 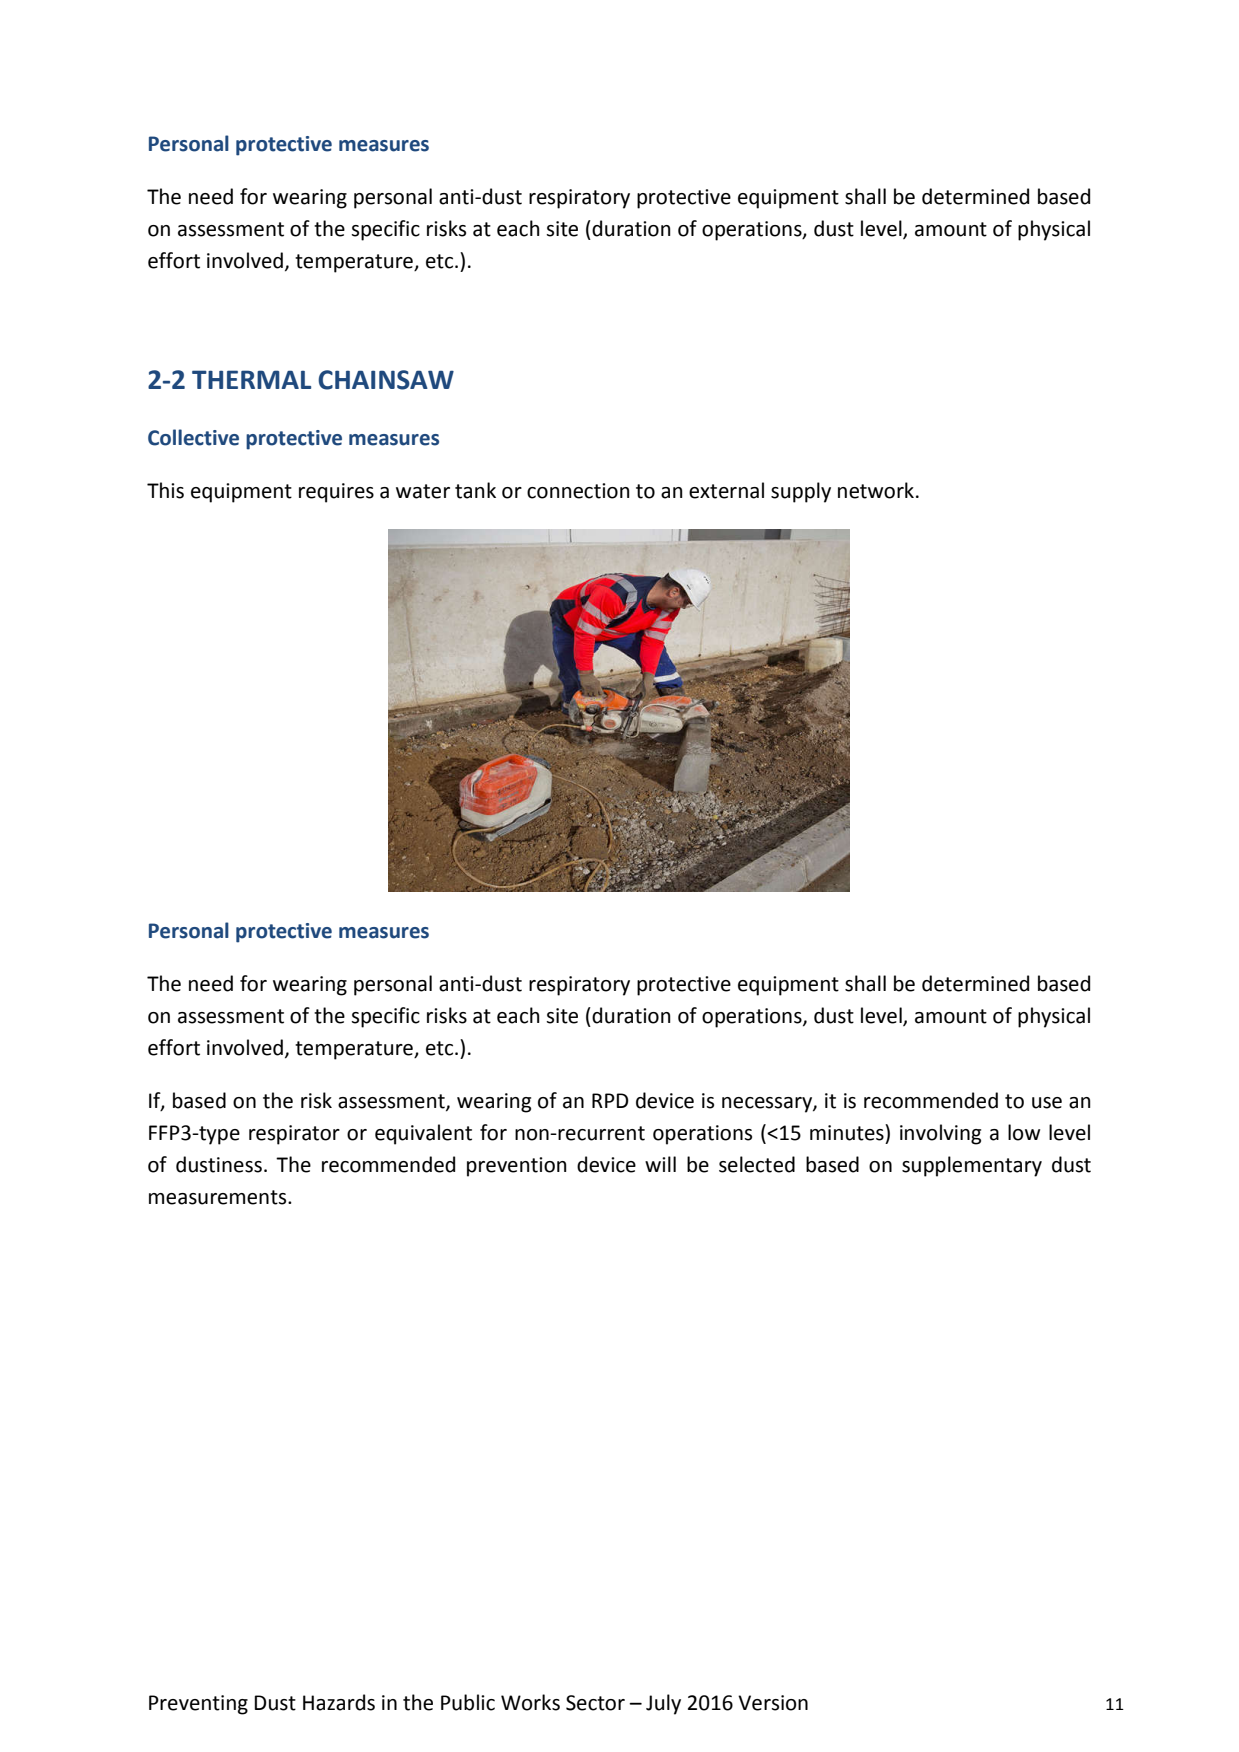 I want to click on will, so click(x=660, y=1164).
